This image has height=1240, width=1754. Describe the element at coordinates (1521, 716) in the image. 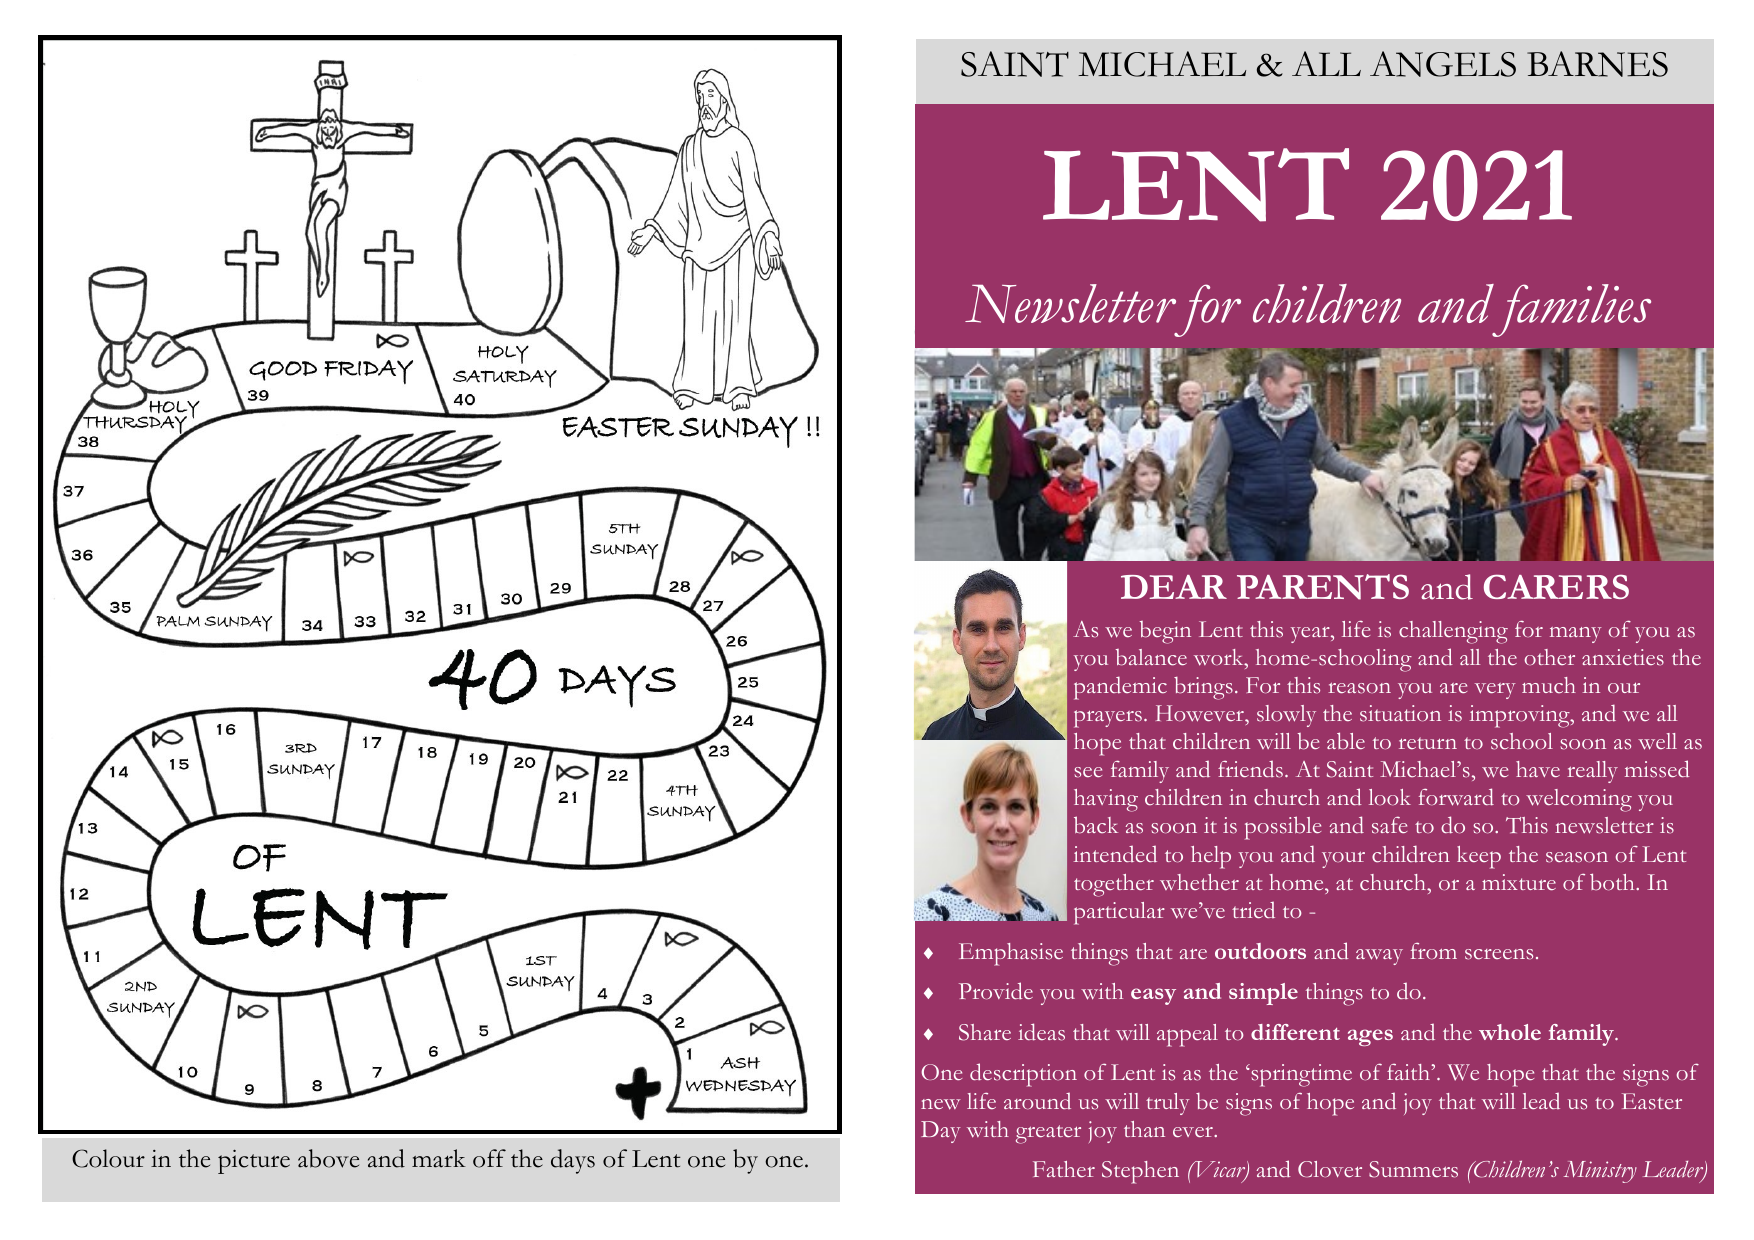

I see `improving` at that location.
